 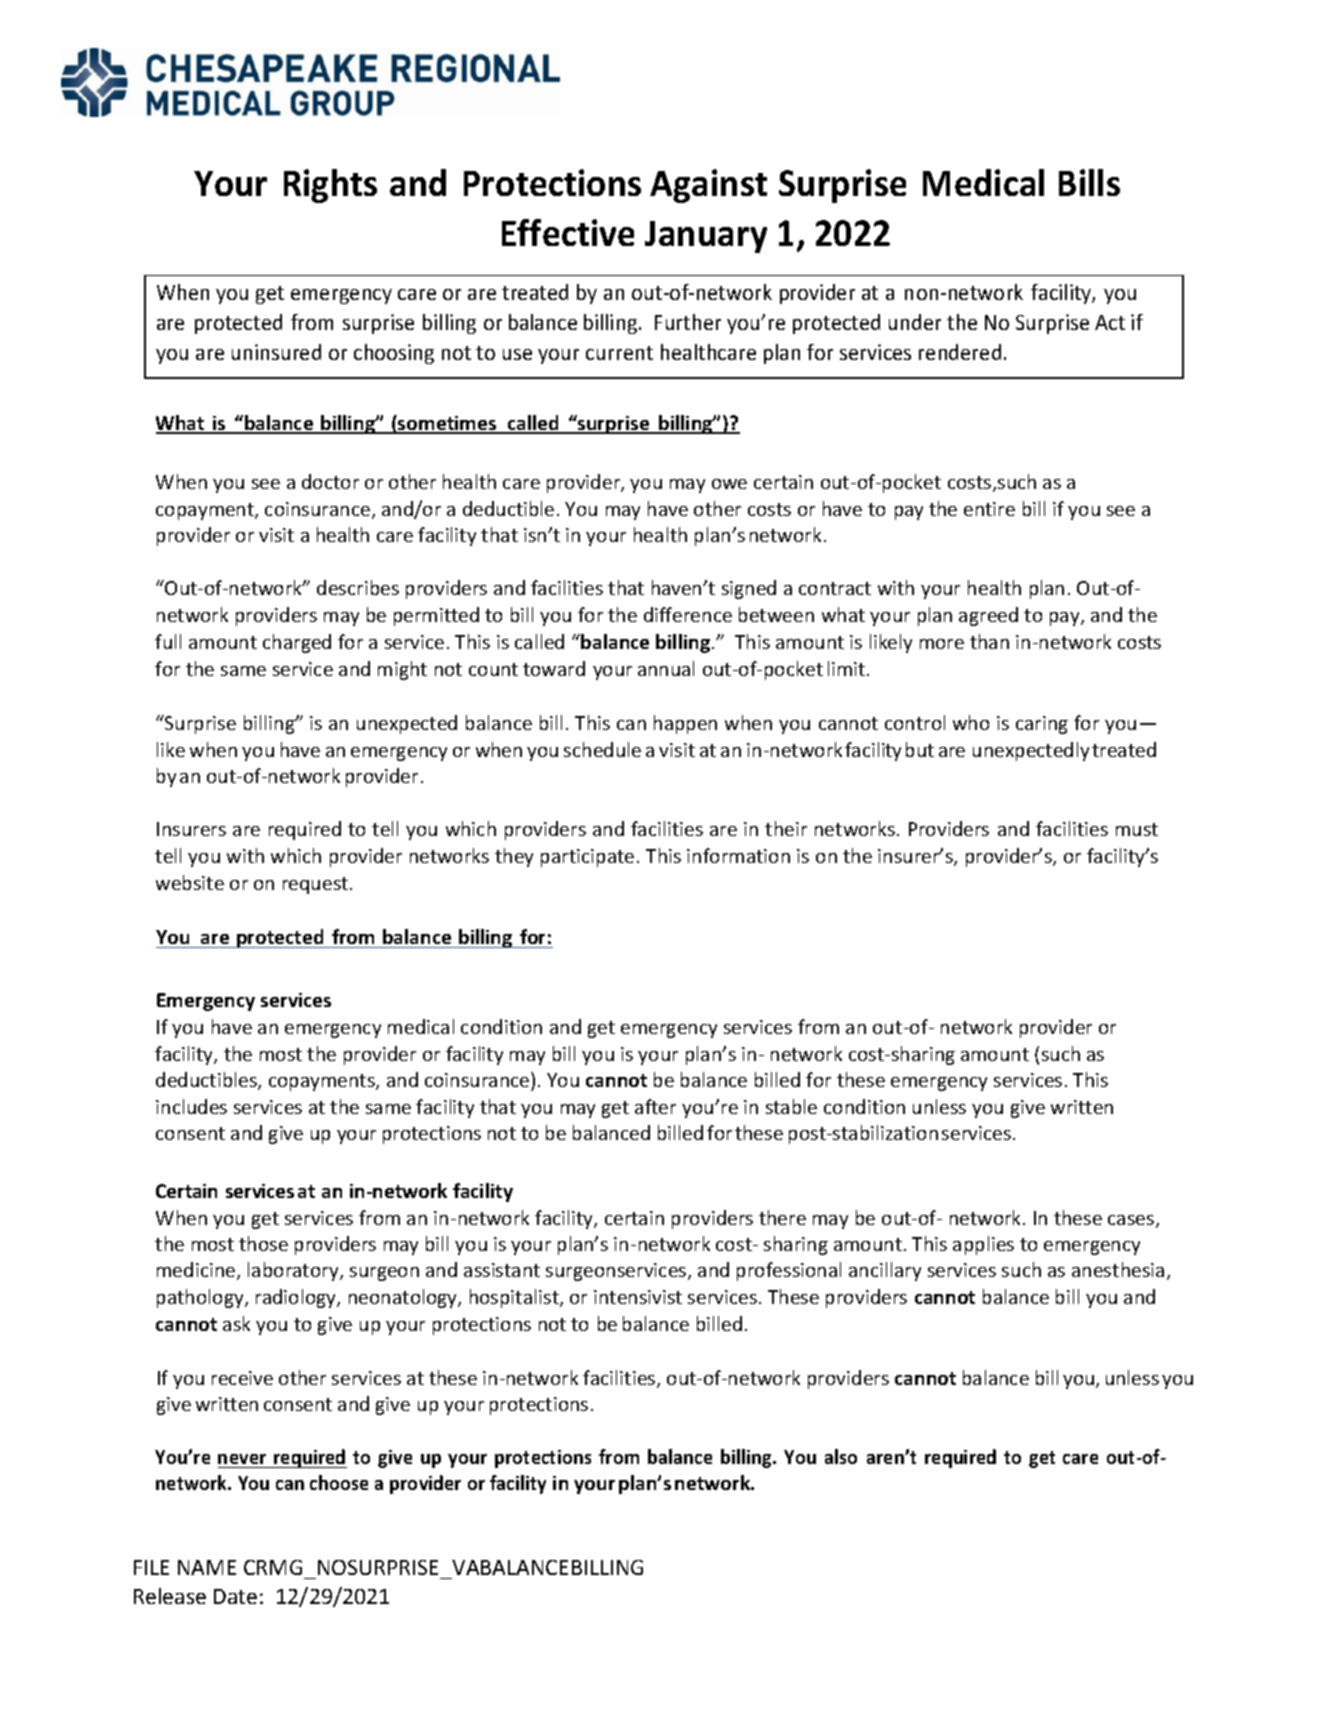 What do you see at coordinates (706, 237) in the screenshot?
I see `January` at bounding box center [706, 237].
